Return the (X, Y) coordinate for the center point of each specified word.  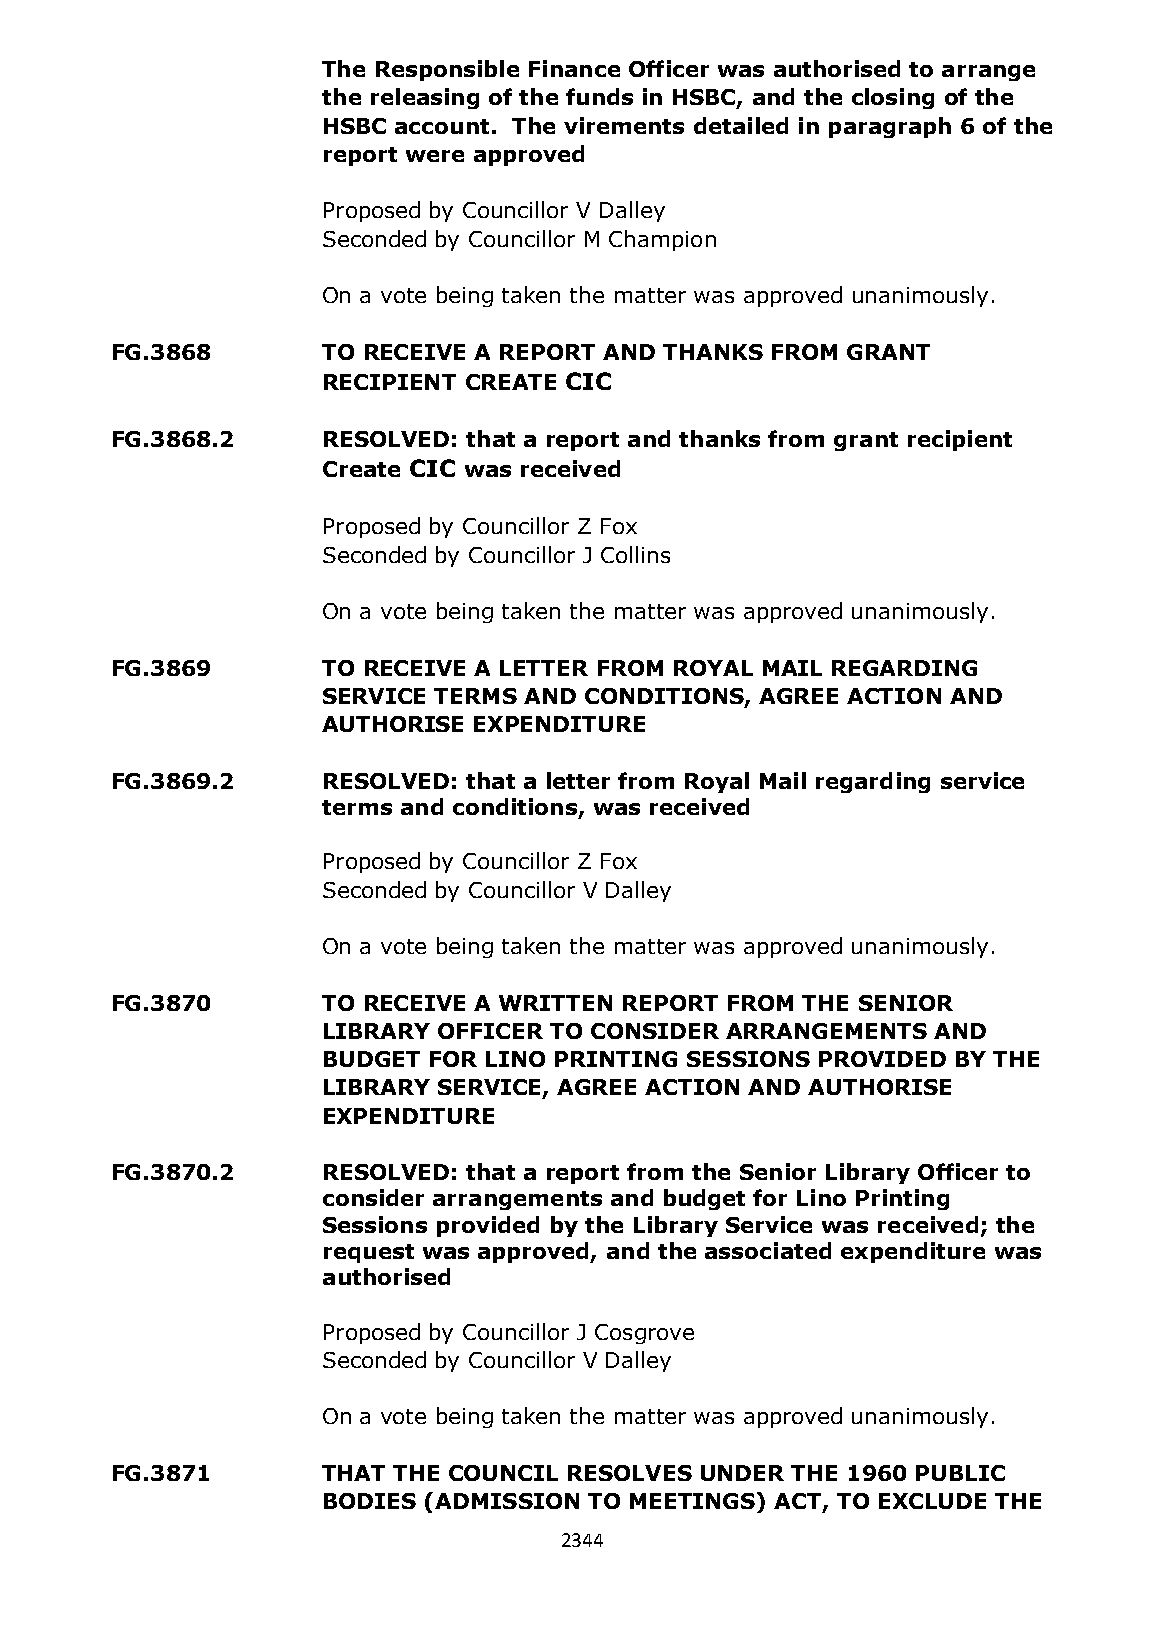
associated (768, 1250)
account (442, 126)
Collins (635, 554)
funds (599, 96)
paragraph (890, 127)
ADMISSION (507, 1501)
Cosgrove (644, 1334)
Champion (662, 240)
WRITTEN (555, 1003)
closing (893, 98)
